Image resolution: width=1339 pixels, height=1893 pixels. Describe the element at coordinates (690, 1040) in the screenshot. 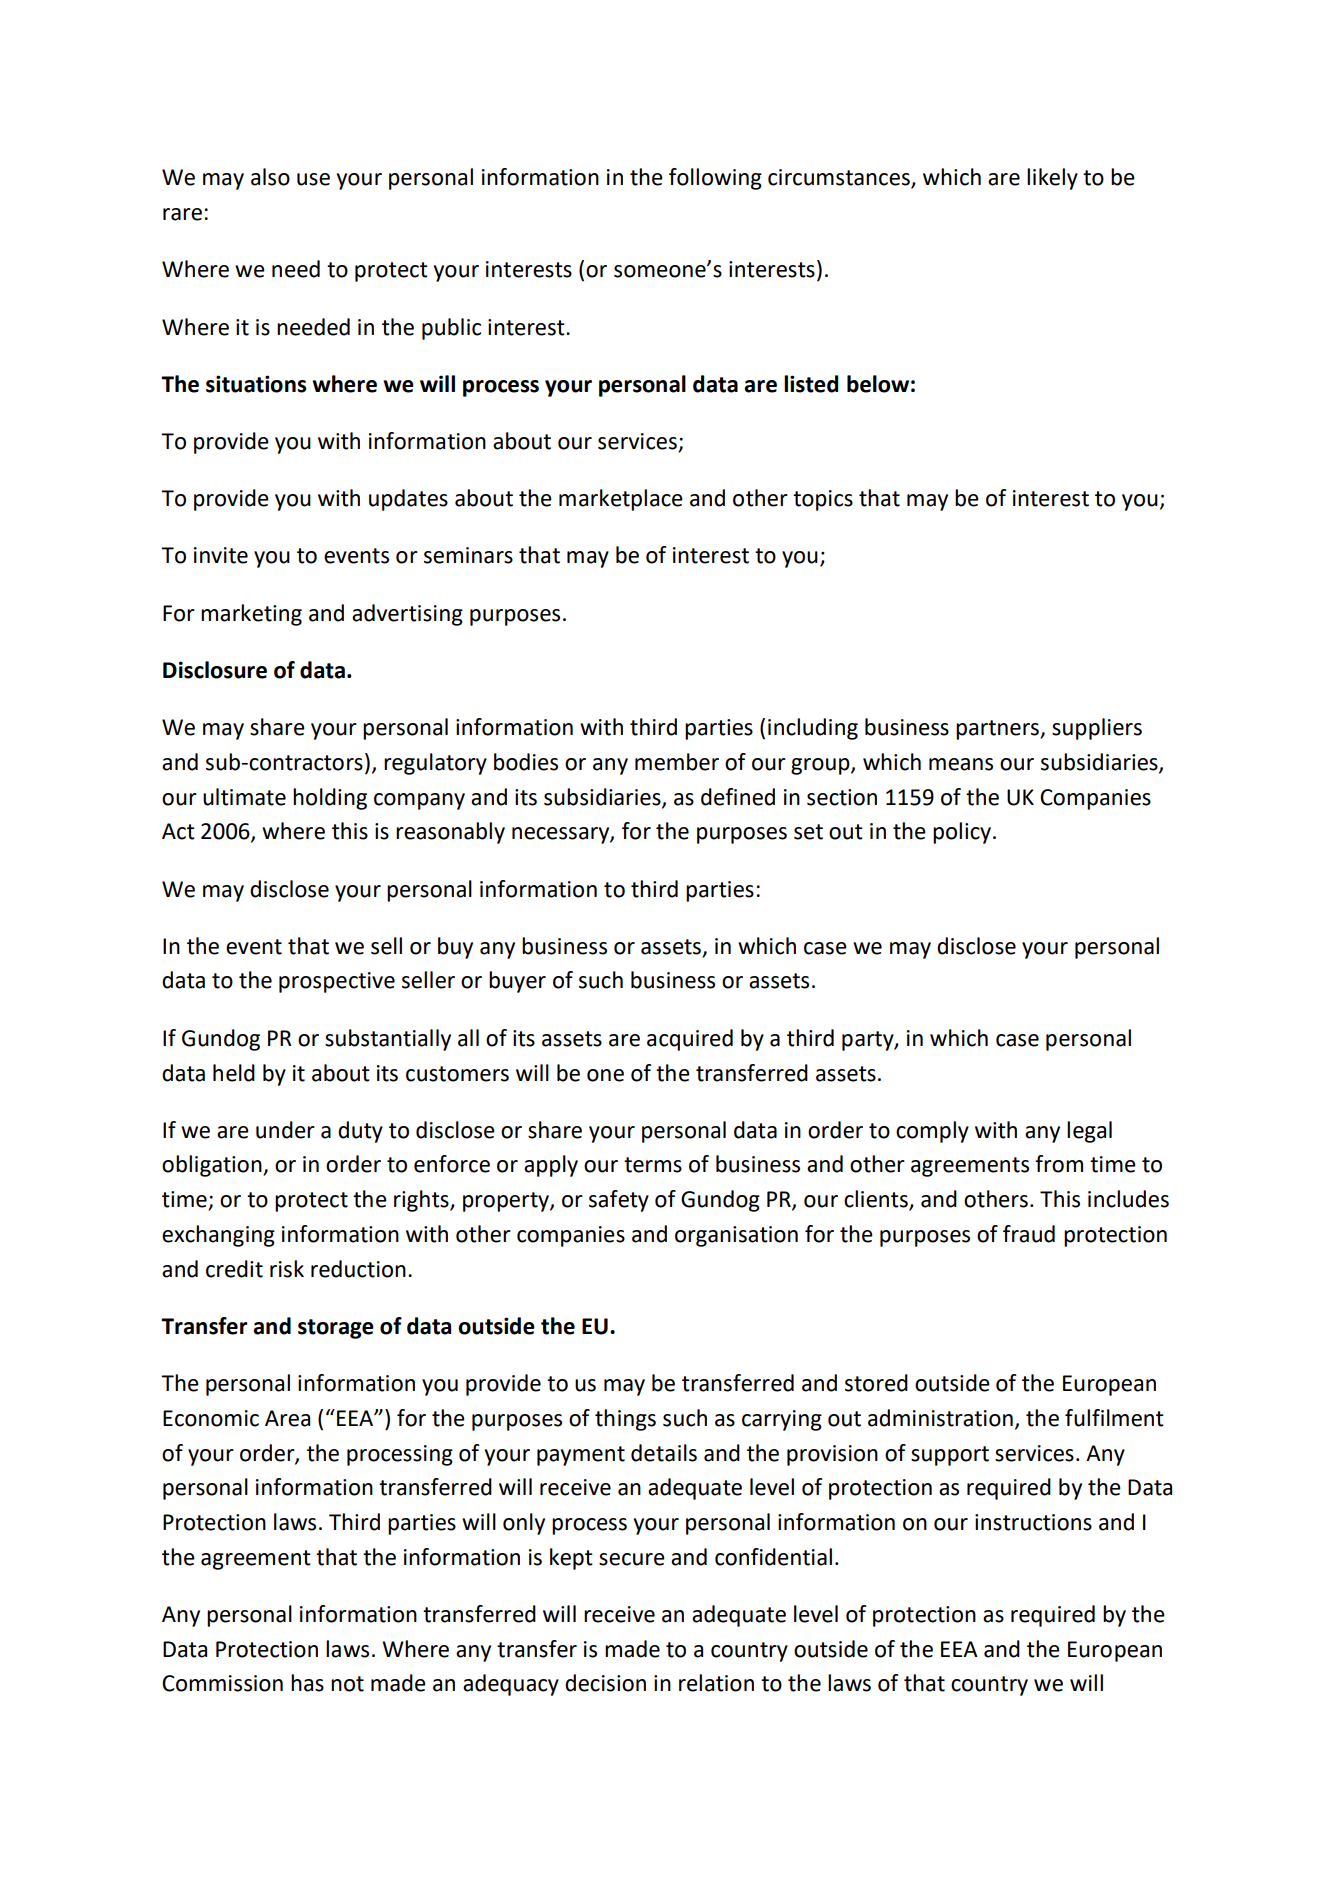

I see `acquired` at that location.
